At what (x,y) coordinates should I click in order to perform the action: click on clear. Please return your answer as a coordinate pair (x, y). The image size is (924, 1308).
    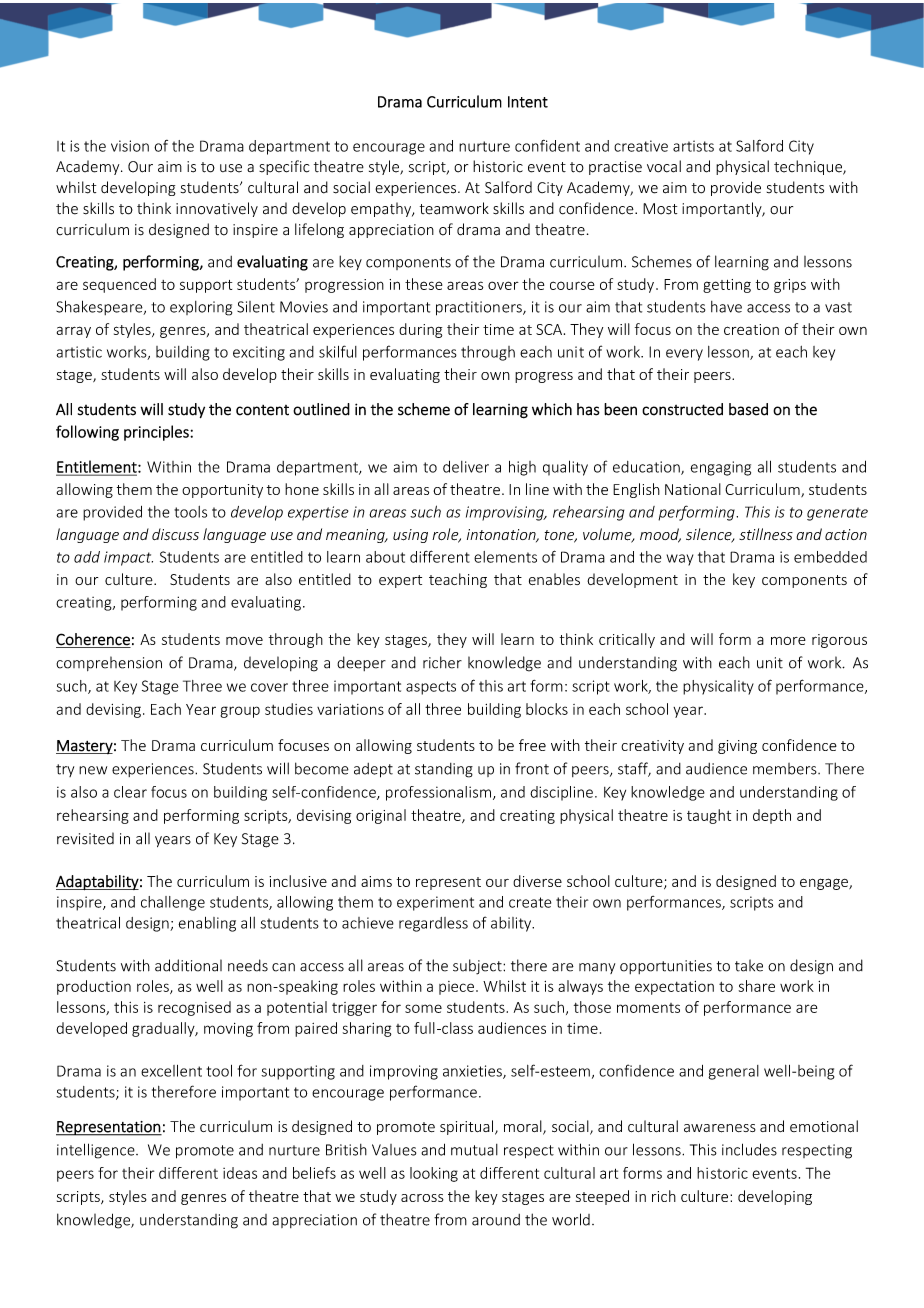
    Looking at the image, I should click on (130, 792).
